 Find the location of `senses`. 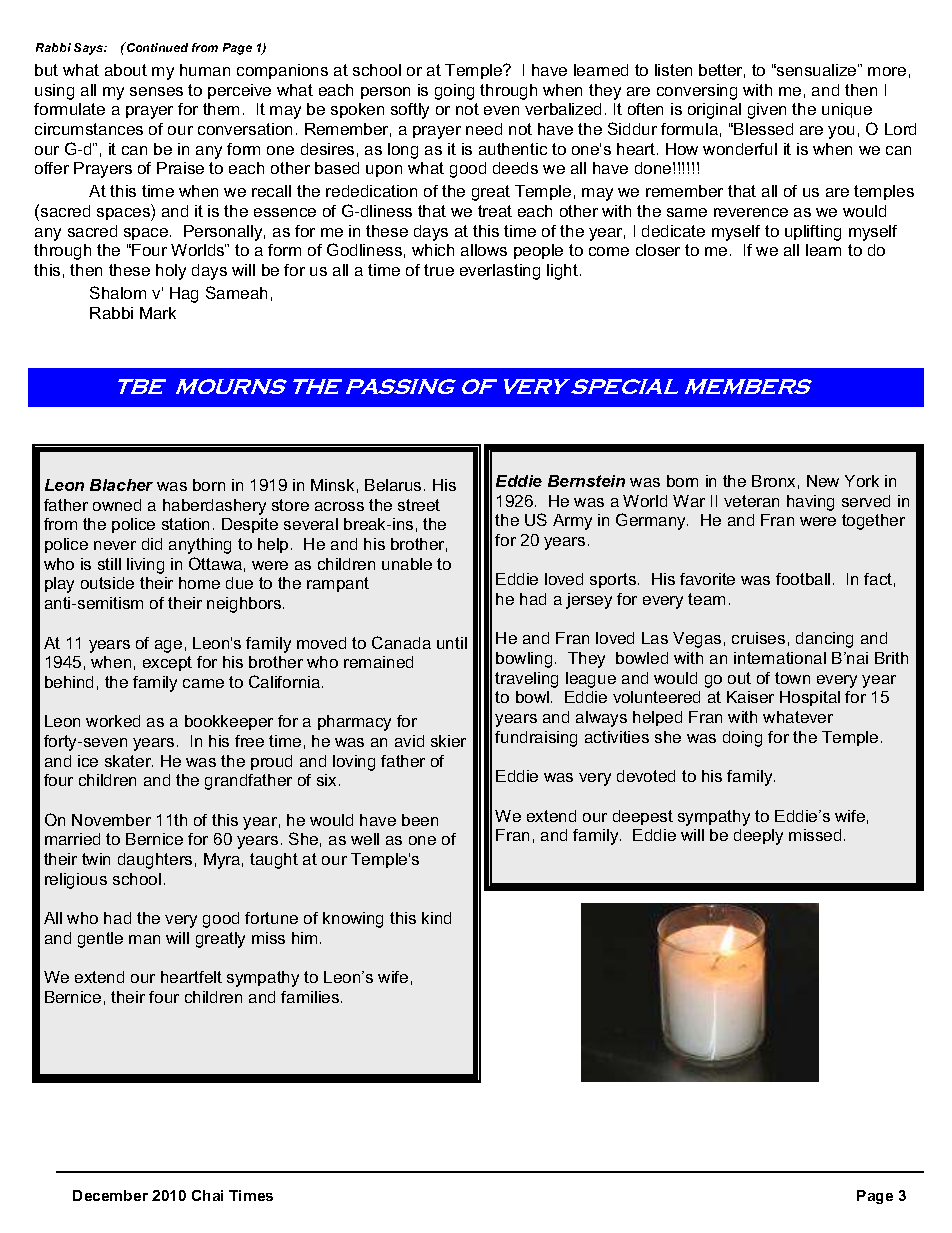

senses is located at coordinates (156, 91).
